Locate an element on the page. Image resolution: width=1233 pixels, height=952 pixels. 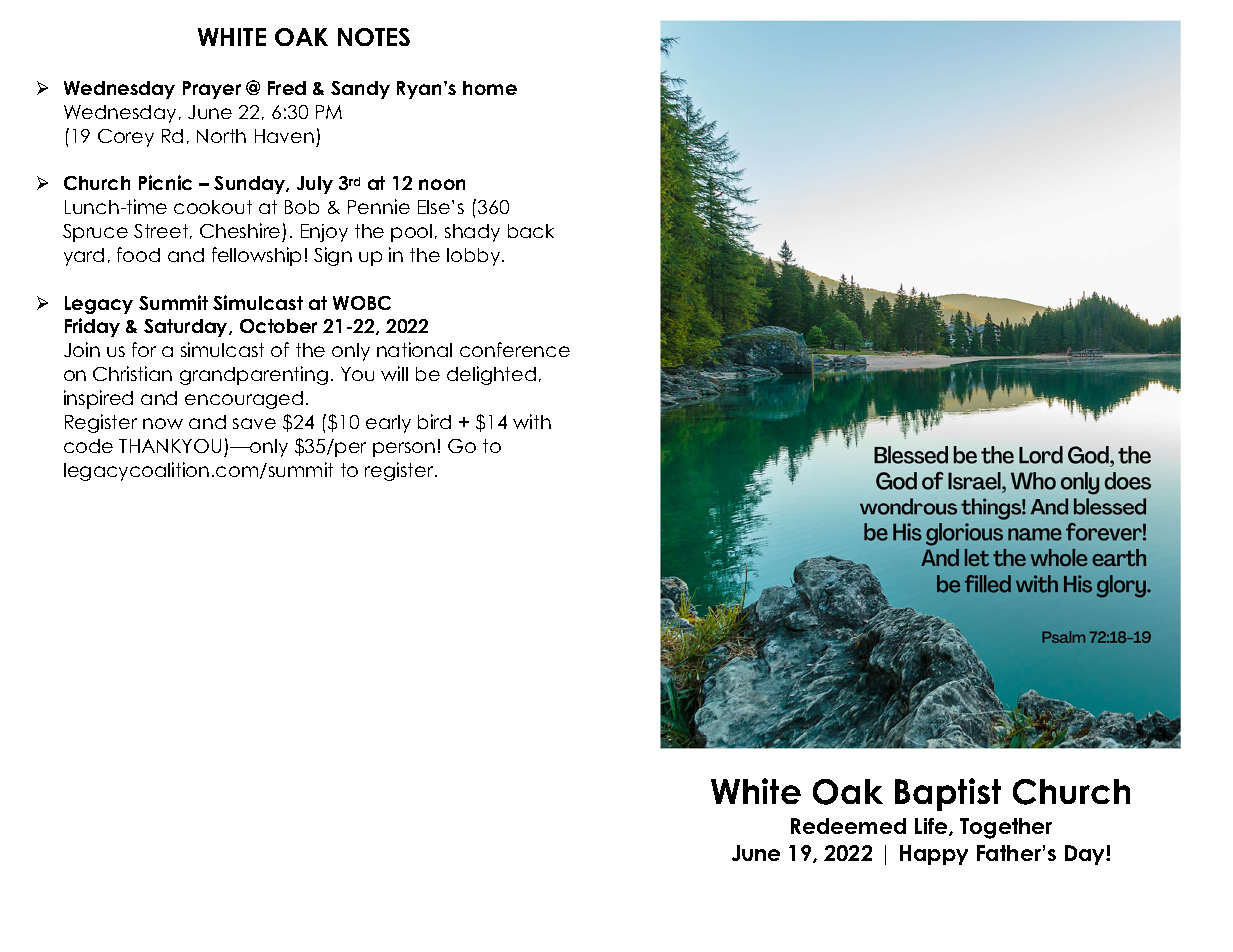
code is located at coordinates (88, 446).
